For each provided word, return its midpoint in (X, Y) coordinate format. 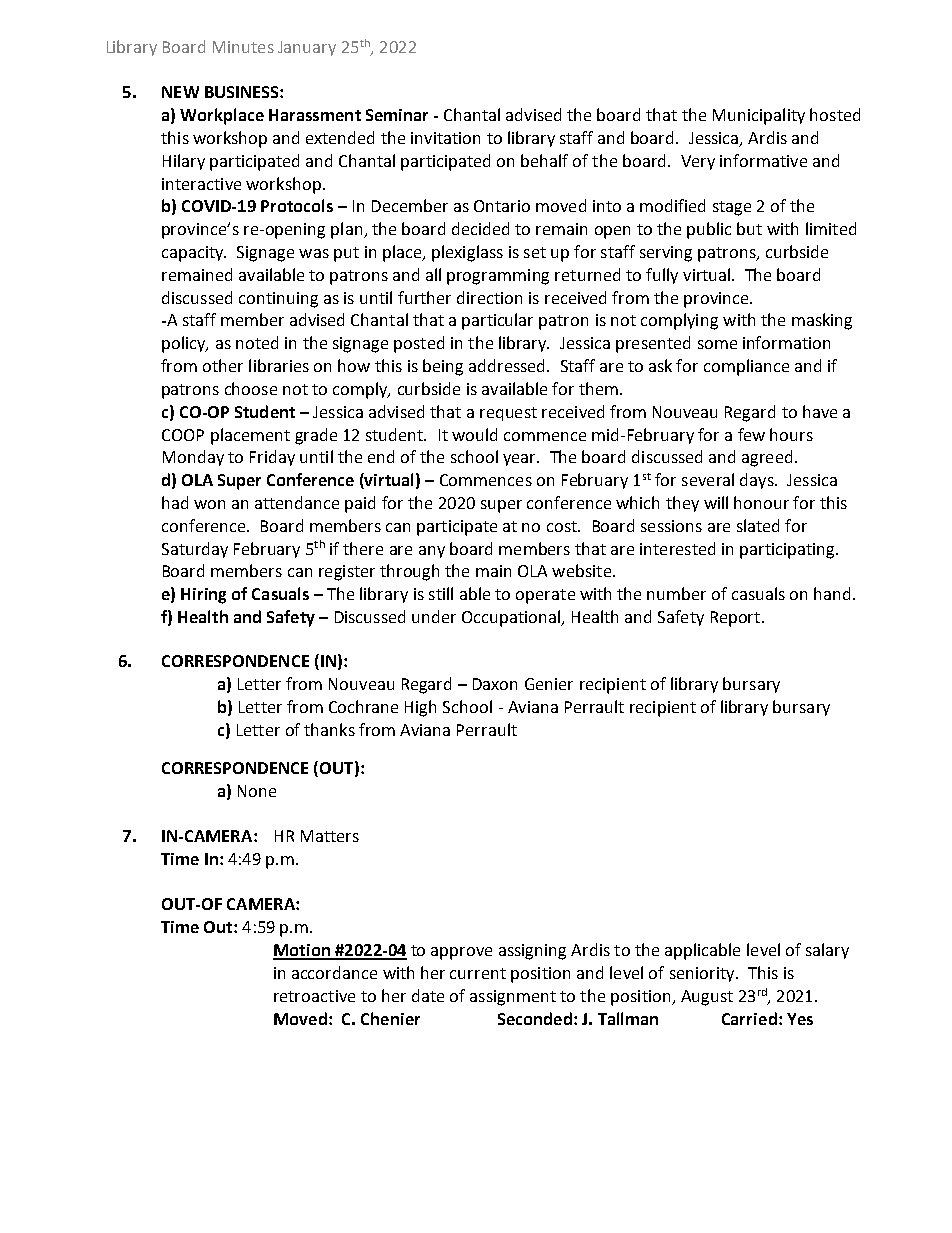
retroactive (314, 996)
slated (758, 525)
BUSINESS (243, 92)
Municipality (759, 116)
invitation (445, 138)
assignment (513, 998)
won (209, 504)
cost (563, 526)
